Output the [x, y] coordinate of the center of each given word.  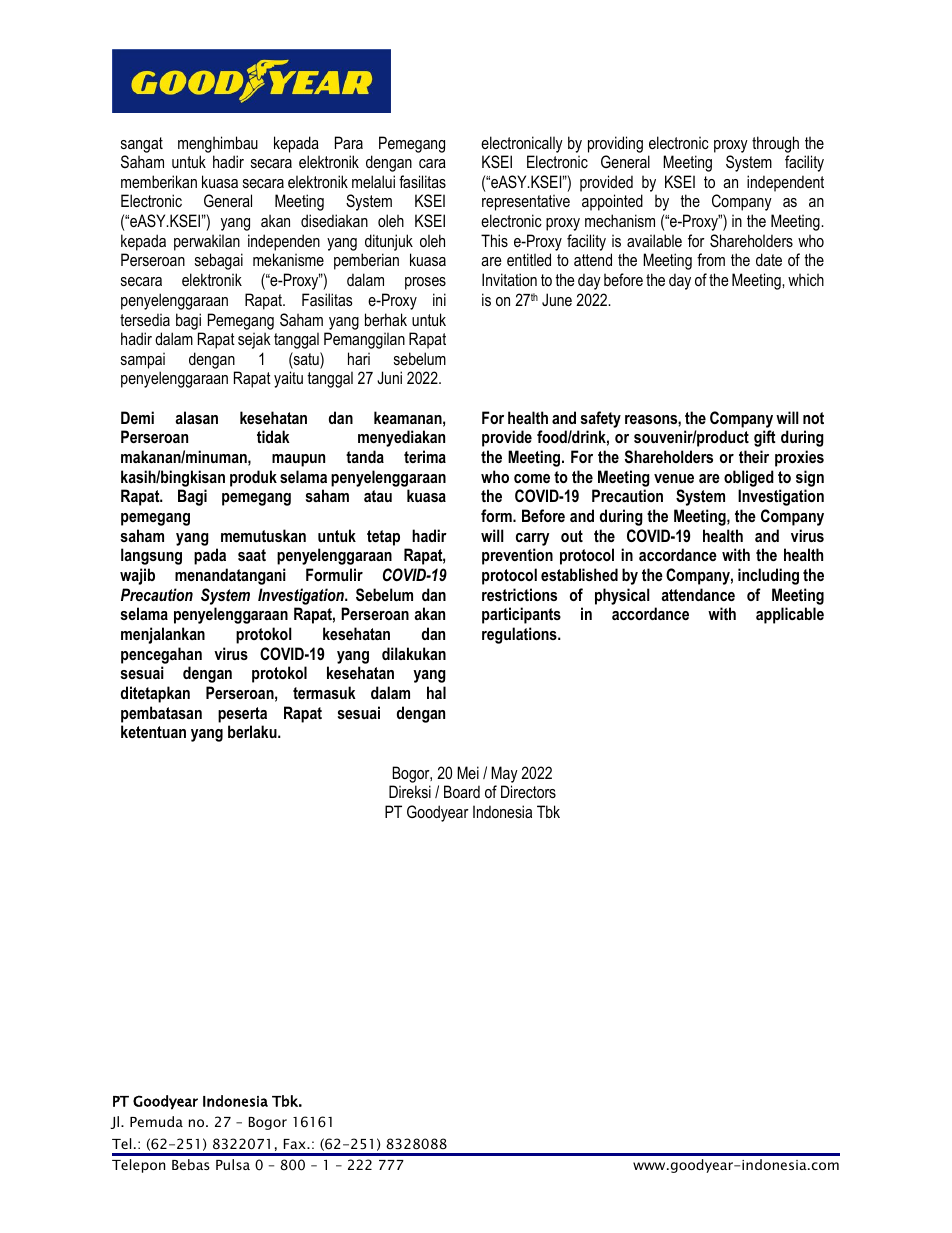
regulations [520, 635]
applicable [790, 615]
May [504, 774]
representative [526, 202]
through [775, 144]
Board [462, 791]
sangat [142, 145]
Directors [528, 791]
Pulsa [233, 1164]
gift [765, 438]
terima [425, 456]
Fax [296, 1144]
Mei [468, 772]
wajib [137, 576]
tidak [273, 436]
